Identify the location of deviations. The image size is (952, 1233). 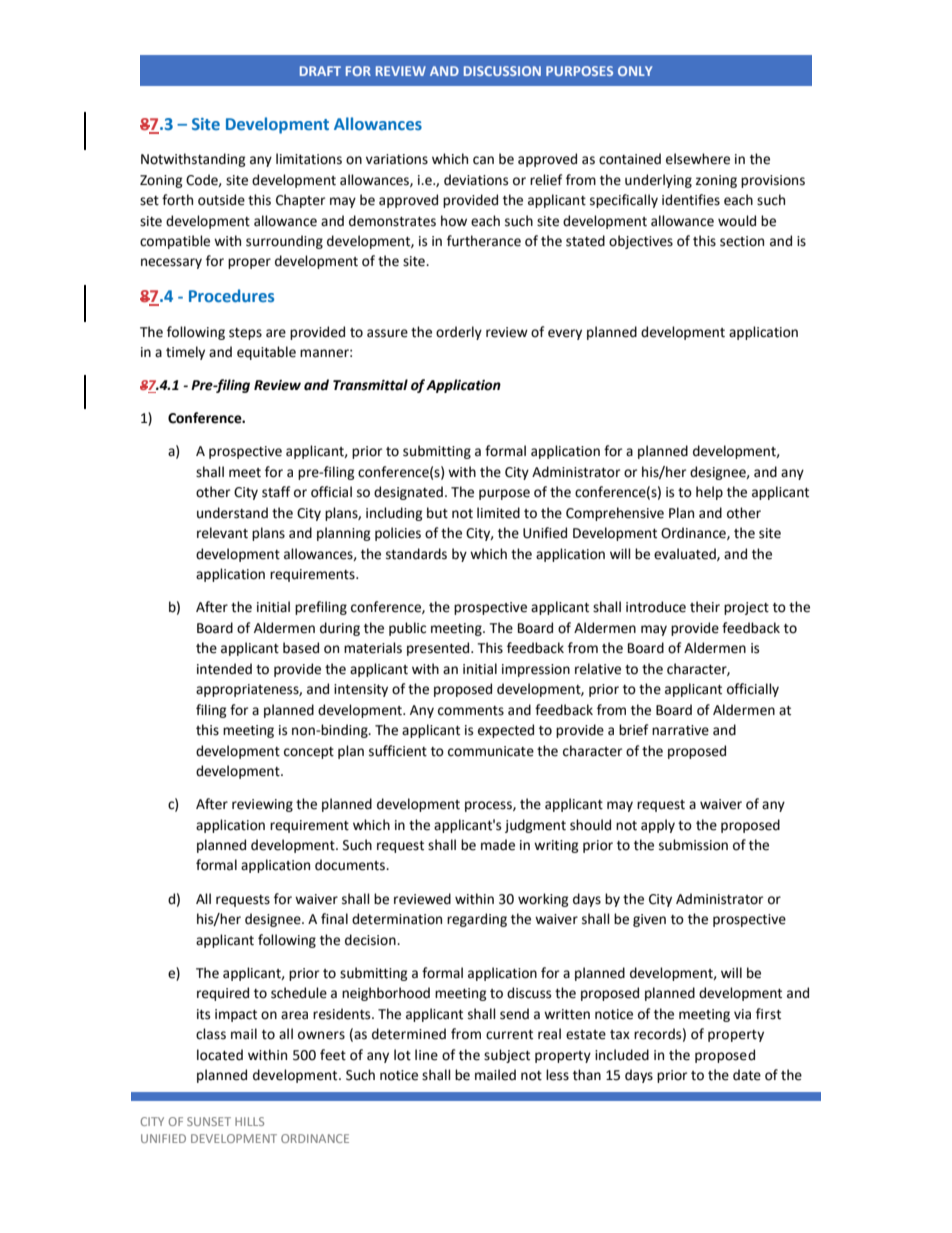
(476, 180).
